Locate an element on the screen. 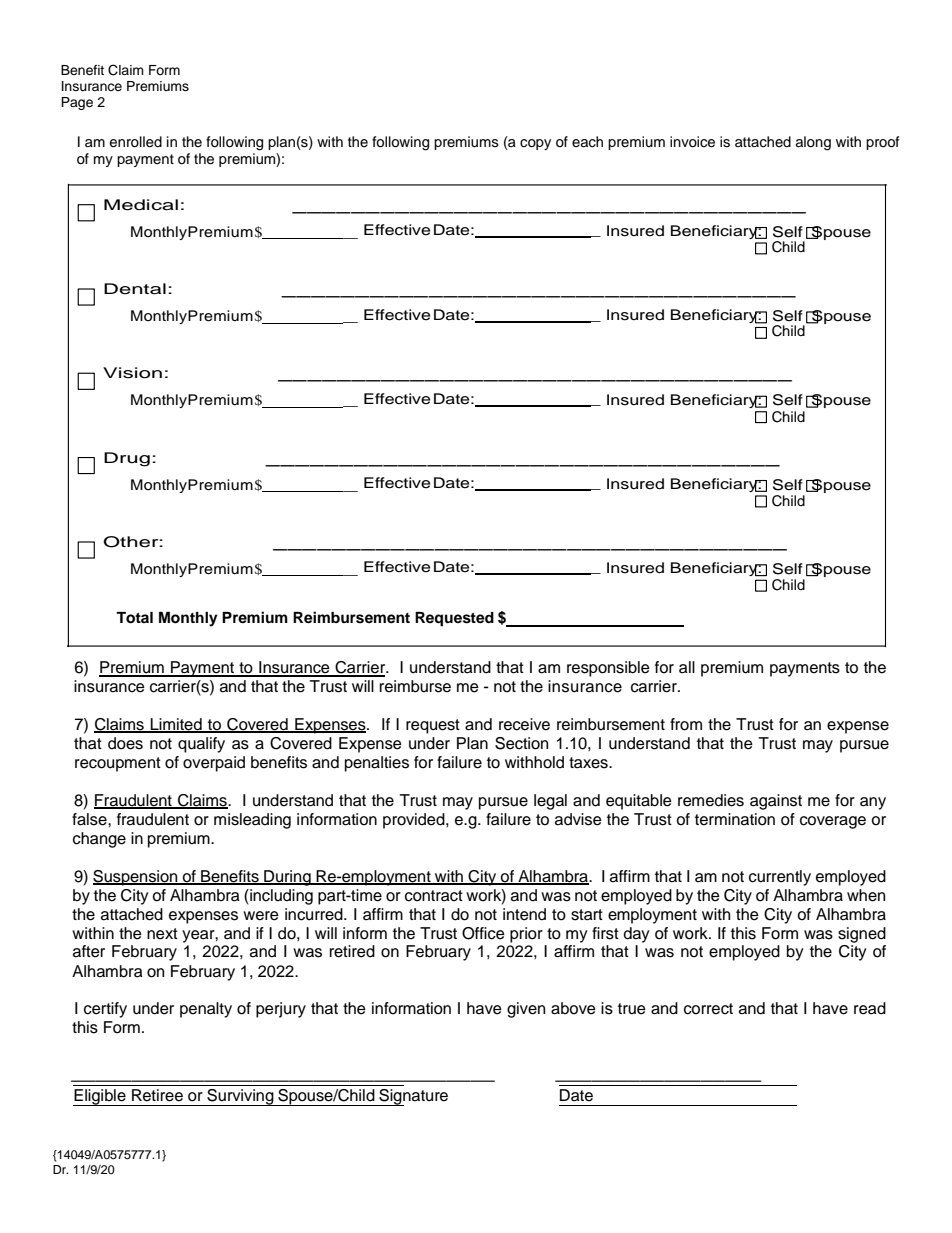 The width and height of the screenshot is (952, 1233). Signature is located at coordinates (412, 1097).
